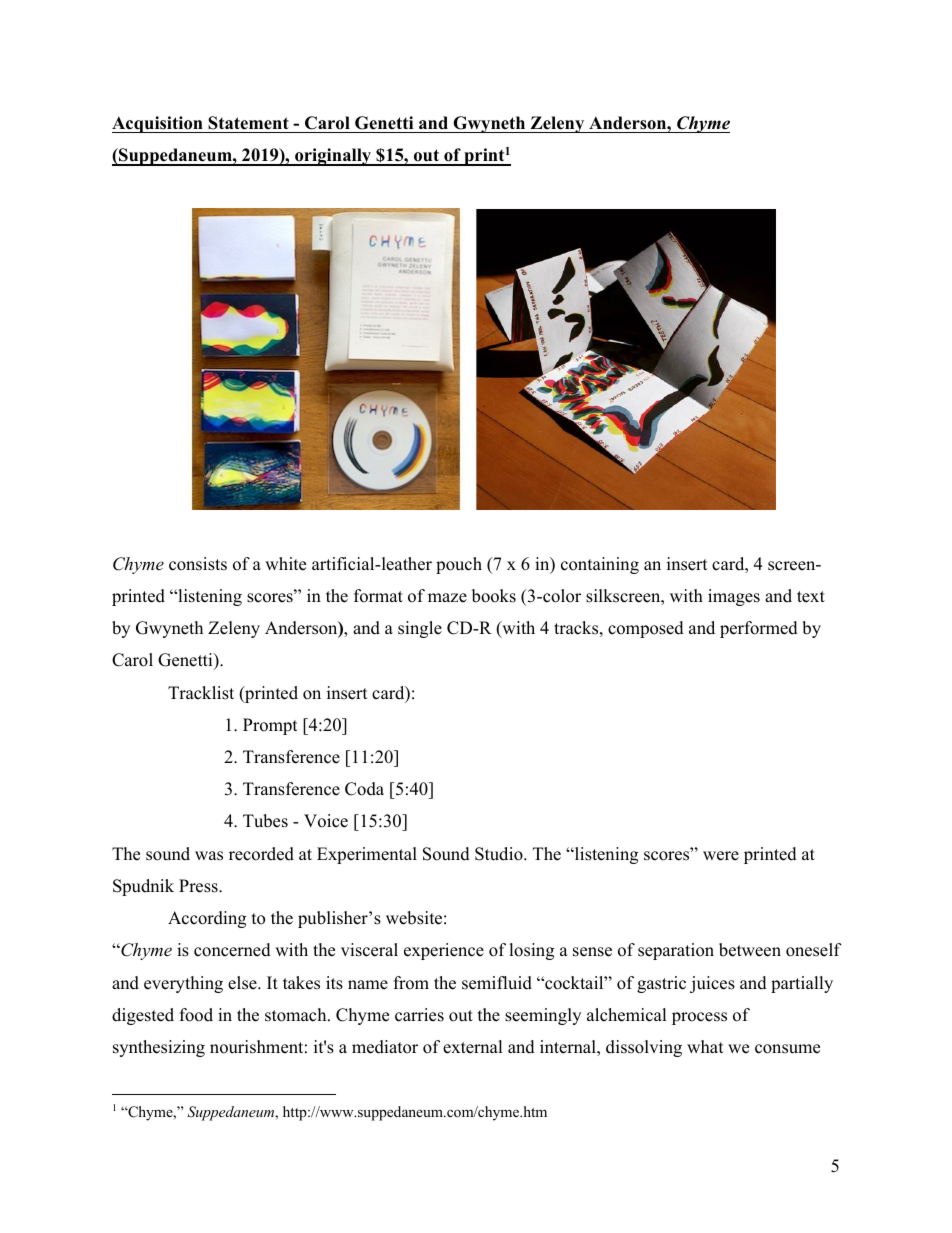  I want to click on Acquisition, so click(158, 124).
